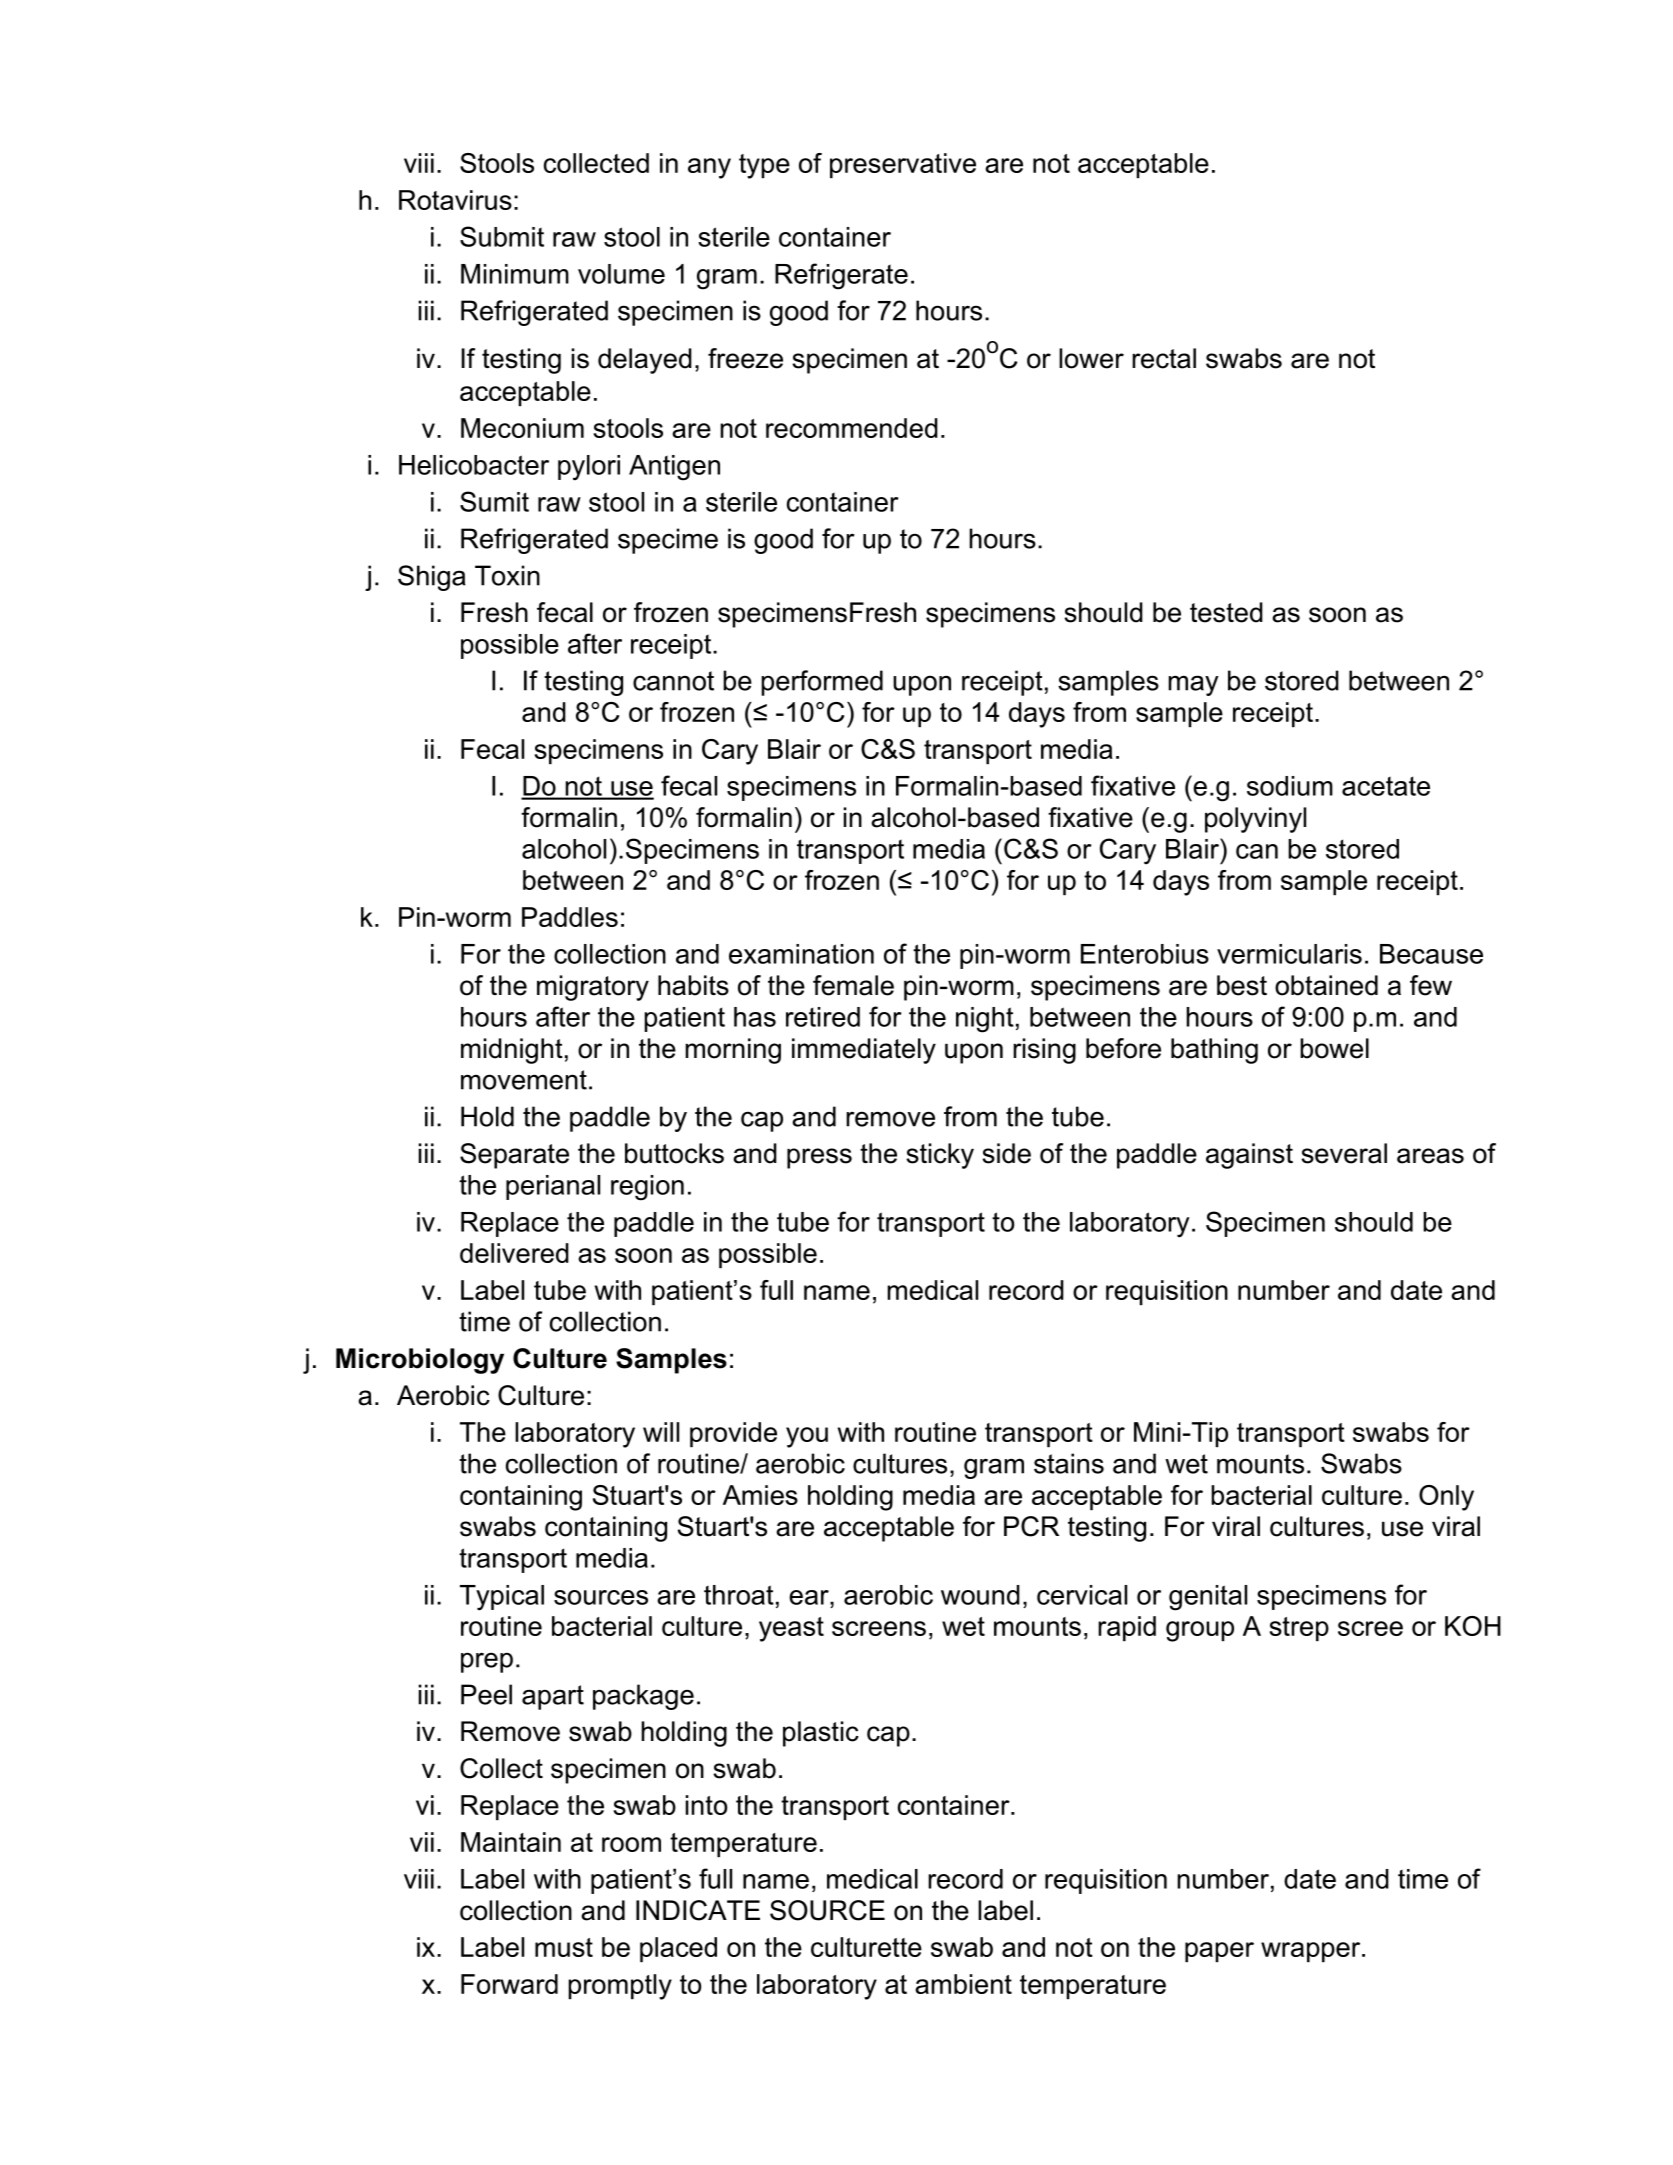 This page has width=1673, height=2165. What do you see at coordinates (1334, 1048) in the page?
I see `bowel` at bounding box center [1334, 1048].
